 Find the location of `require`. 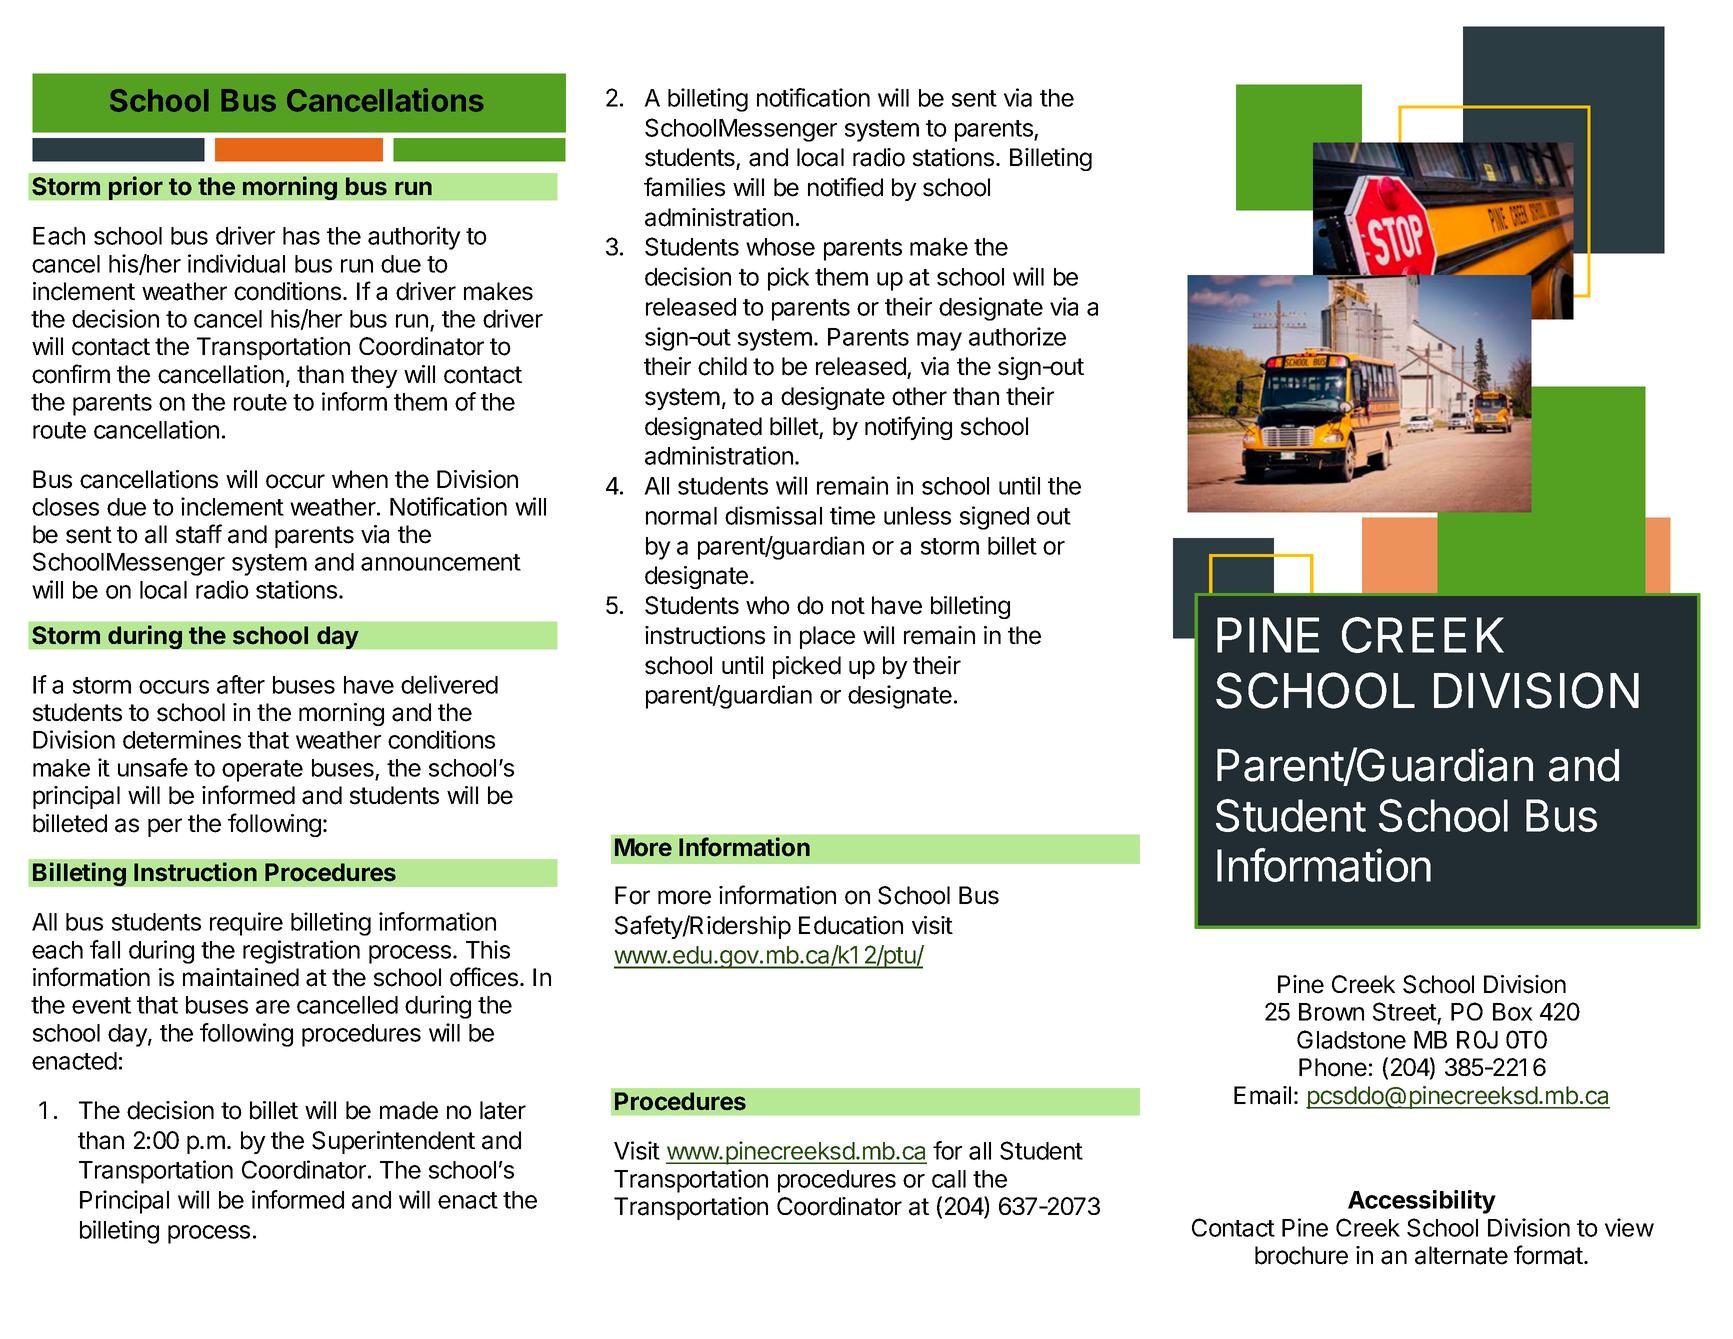

require is located at coordinates (246, 924).
